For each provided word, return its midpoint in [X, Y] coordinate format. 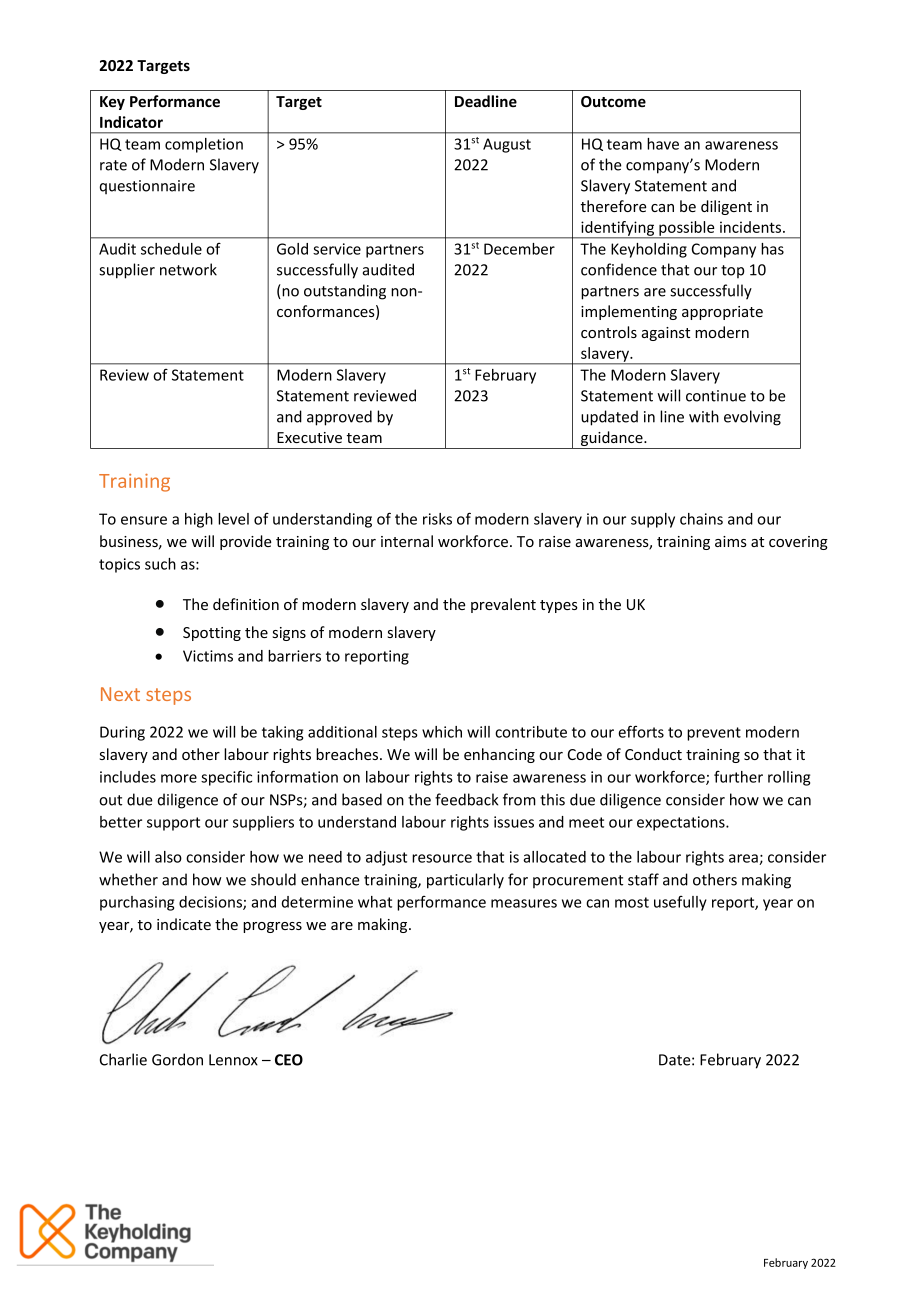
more [179, 778]
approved [339, 418]
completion [204, 145]
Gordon [177, 1059]
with [704, 416]
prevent [714, 734]
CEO [289, 1060]
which [442, 732]
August [507, 145]
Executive [309, 437]
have [663, 144]
